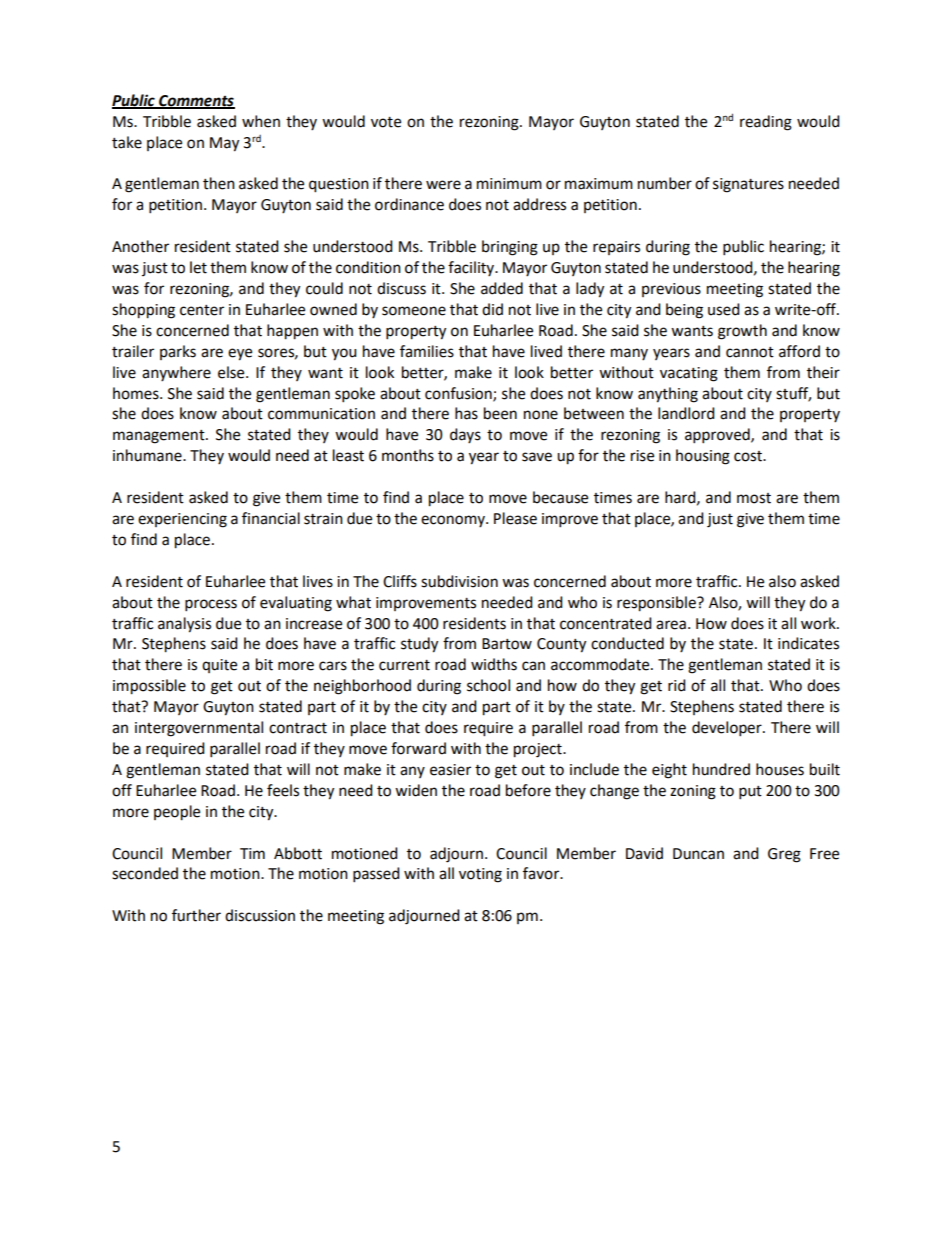 The image size is (952, 1233). Describe the element at coordinates (182, 520) in the screenshot. I see `experiencing` at that location.
